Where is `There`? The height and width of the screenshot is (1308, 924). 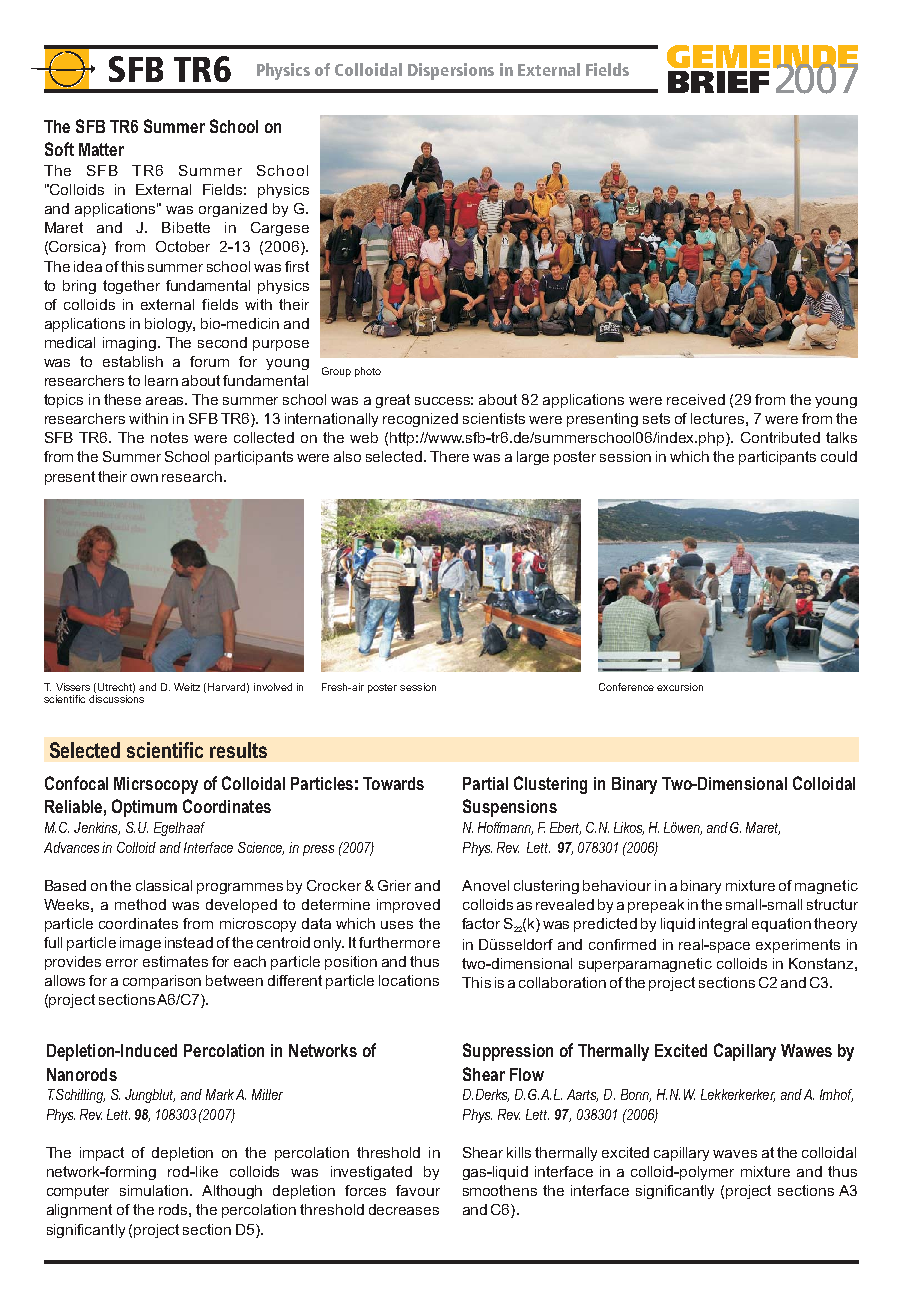
There is located at coordinates (449, 456).
